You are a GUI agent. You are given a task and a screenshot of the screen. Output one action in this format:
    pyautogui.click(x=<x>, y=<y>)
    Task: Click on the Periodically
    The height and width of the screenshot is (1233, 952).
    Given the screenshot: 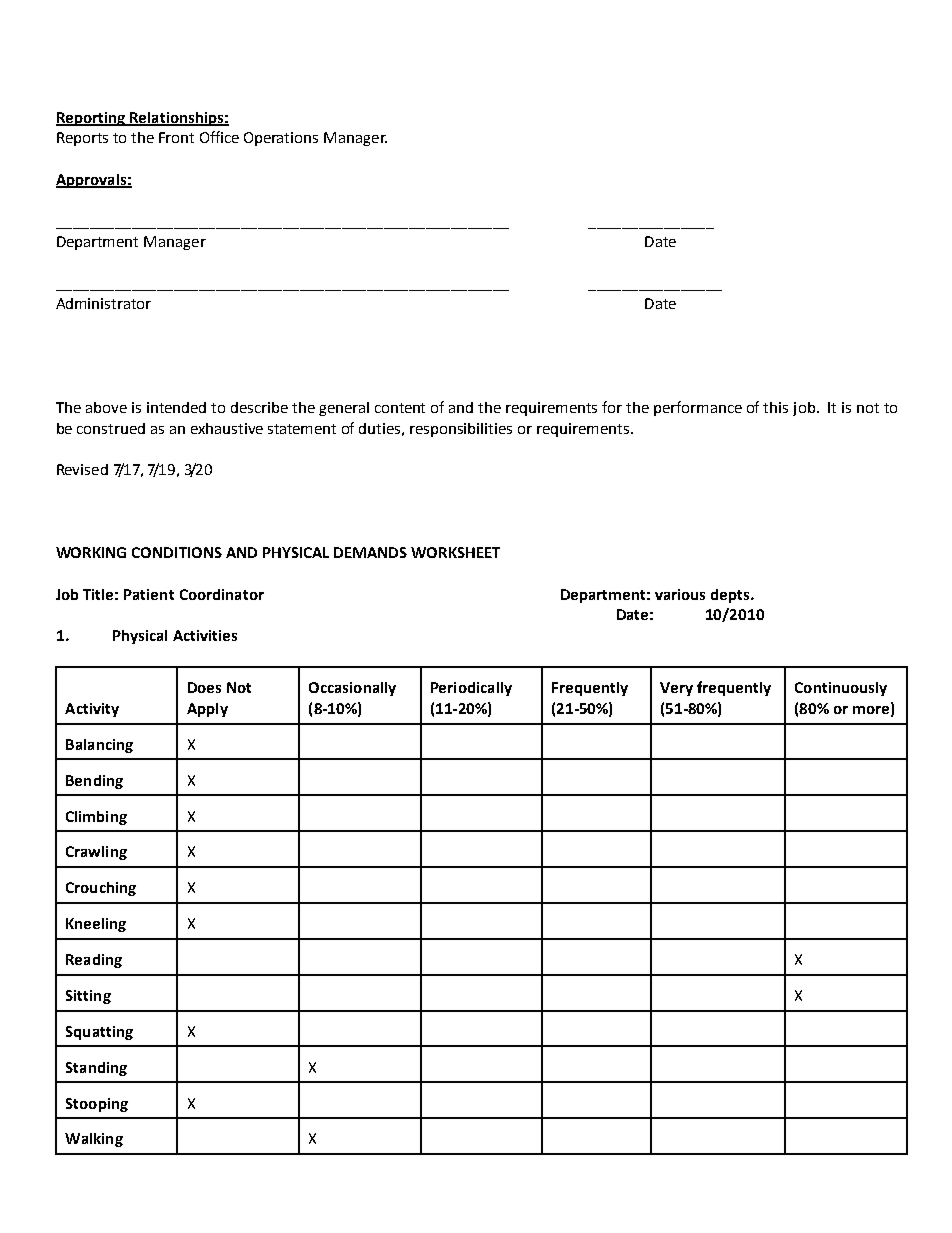 What is the action you would take?
    pyautogui.click(x=471, y=689)
